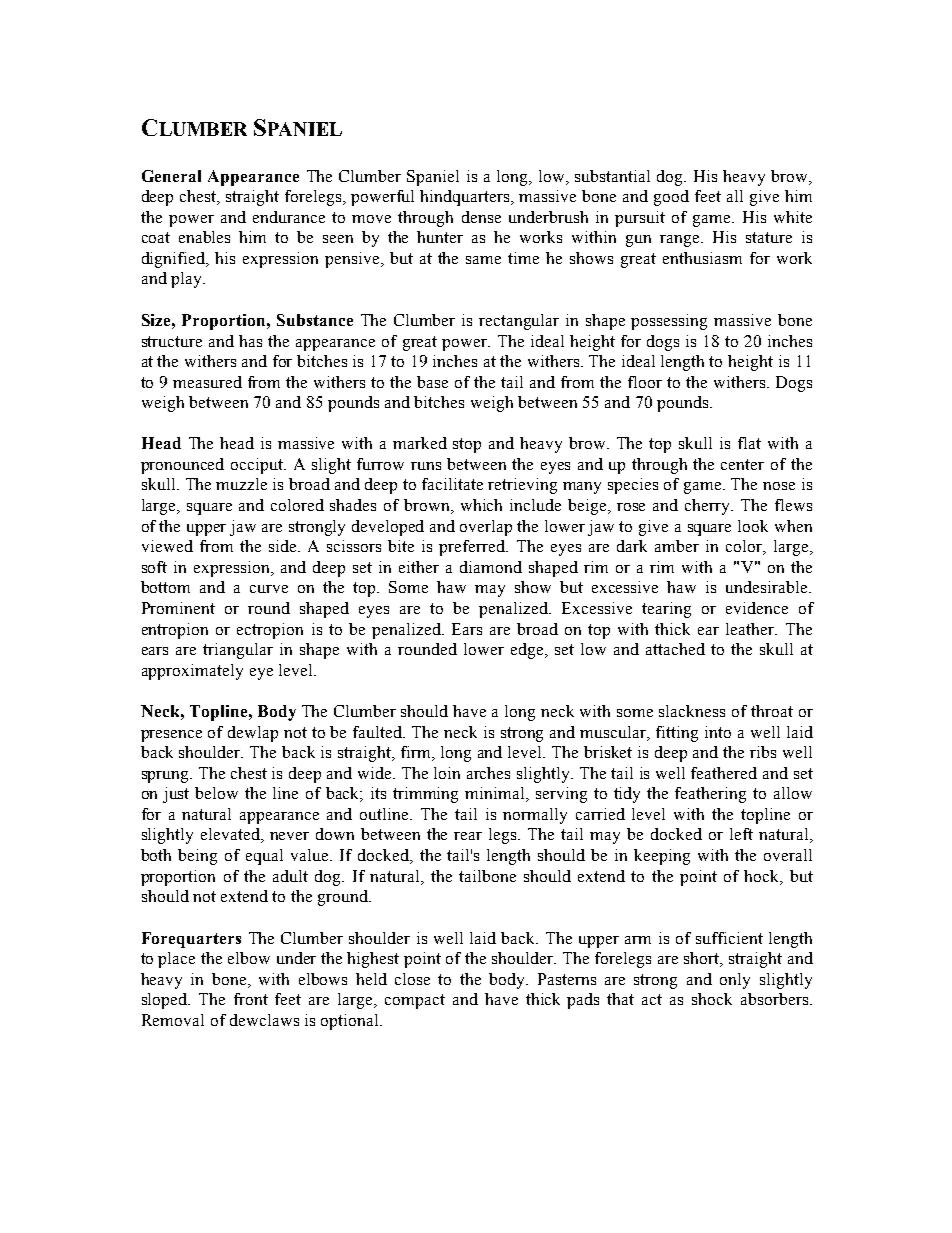 Image resolution: width=952 pixels, height=1233 pixels. Describe the element at coordinates (671, 198) in the page. I see `good` at that location.
